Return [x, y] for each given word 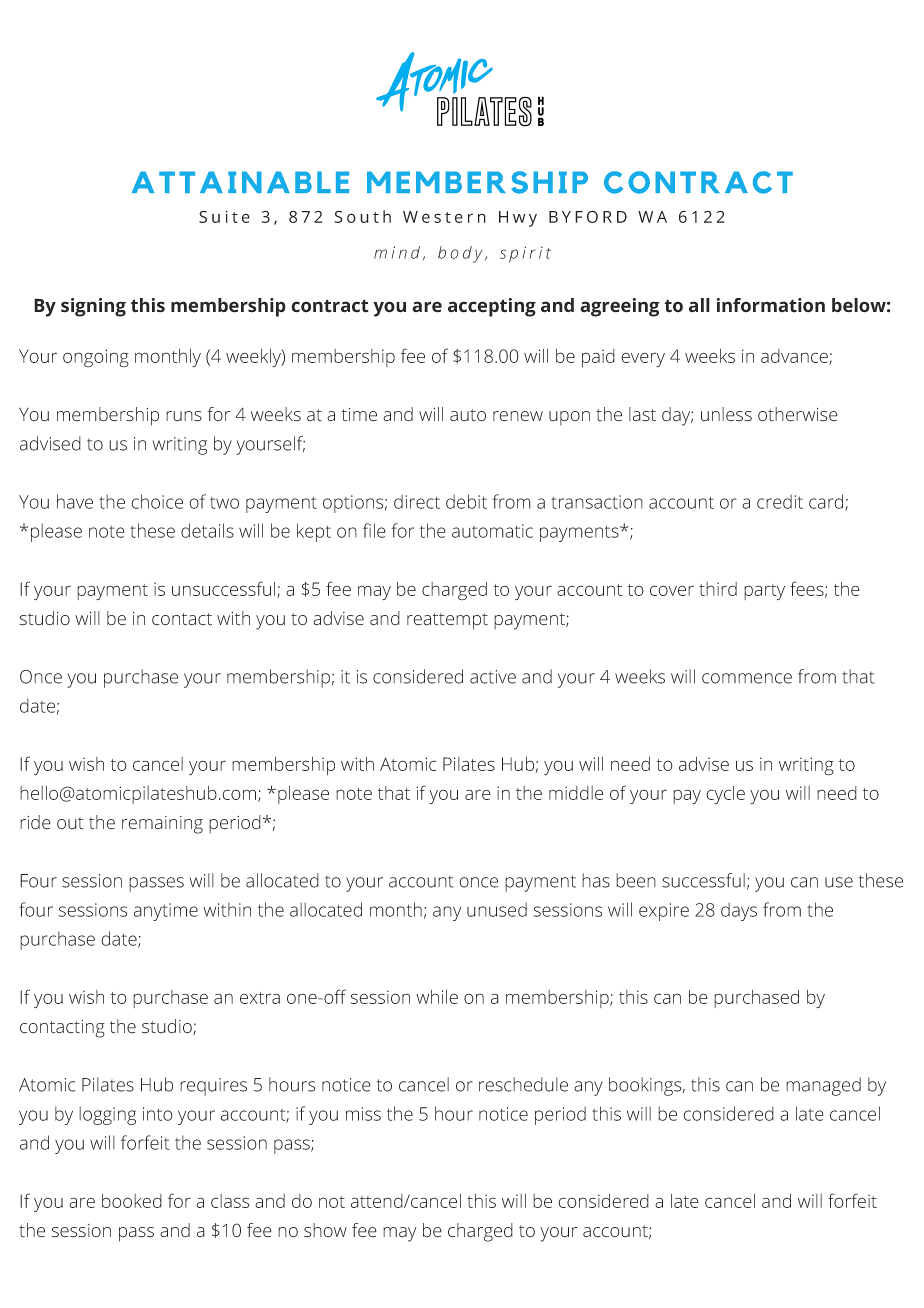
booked [132, 1201]
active [493, 677]
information [771, 305]
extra [260, 998]
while [437, 997]
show [325, 1230]
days [739, 911]
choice [157, 501]
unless [726, 414]
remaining [162, 825]
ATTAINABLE [240, 182]
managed [823, 1086]
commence [747, 678]
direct [417, 501]
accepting [492, 307]
